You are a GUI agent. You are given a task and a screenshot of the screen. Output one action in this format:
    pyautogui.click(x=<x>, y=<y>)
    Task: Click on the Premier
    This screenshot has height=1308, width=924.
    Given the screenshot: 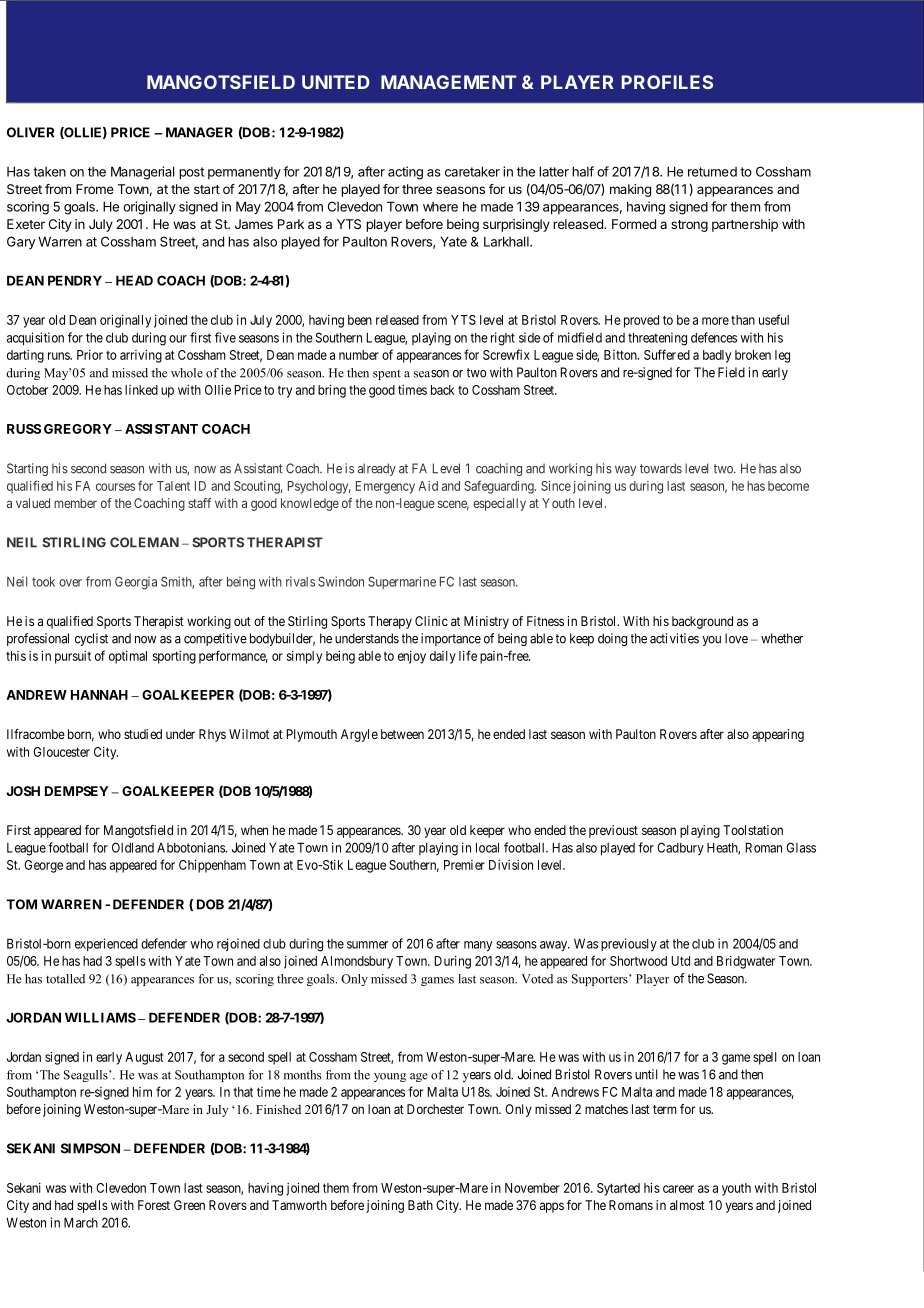 What is the action you would take?
    pyautogui.click(x=464, y=865)
